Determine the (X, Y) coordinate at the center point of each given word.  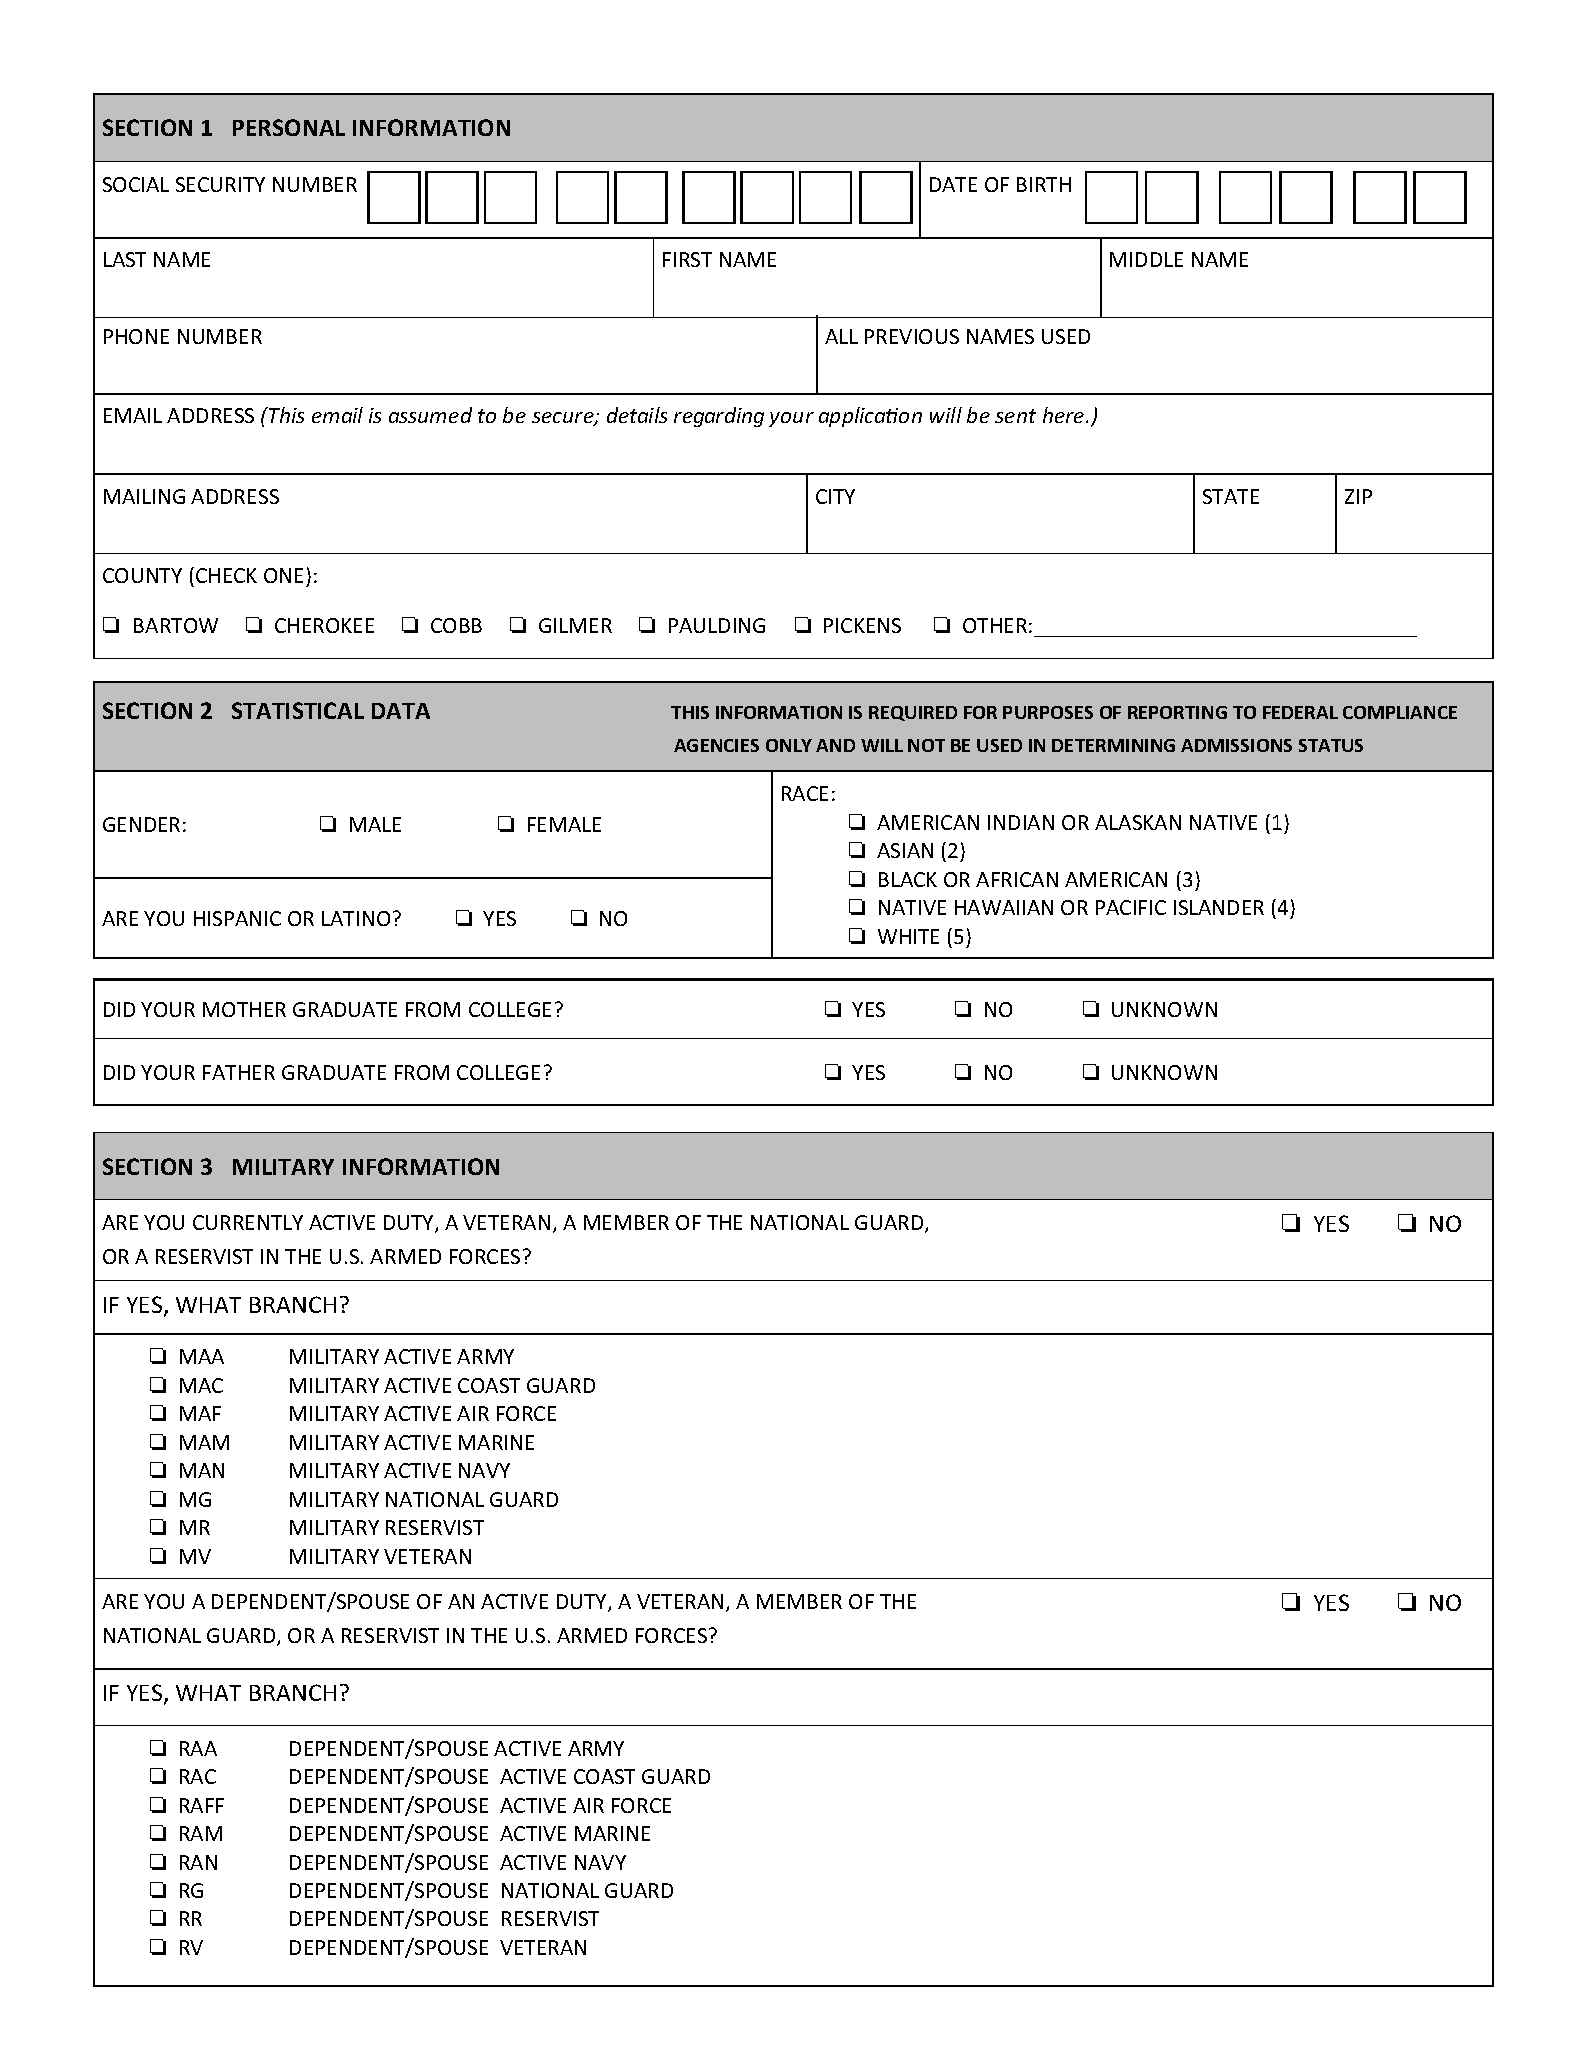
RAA (198, 1748)
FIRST (687, 259)
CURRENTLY (248, 1222)
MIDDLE (1146, 259)
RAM (201, 1833)
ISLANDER (1219, 907)
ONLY (789, 745)
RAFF (202, 1805)
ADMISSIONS (1236, 745)
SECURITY (220, 184)
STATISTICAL (298, 710)
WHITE (908, 936)
